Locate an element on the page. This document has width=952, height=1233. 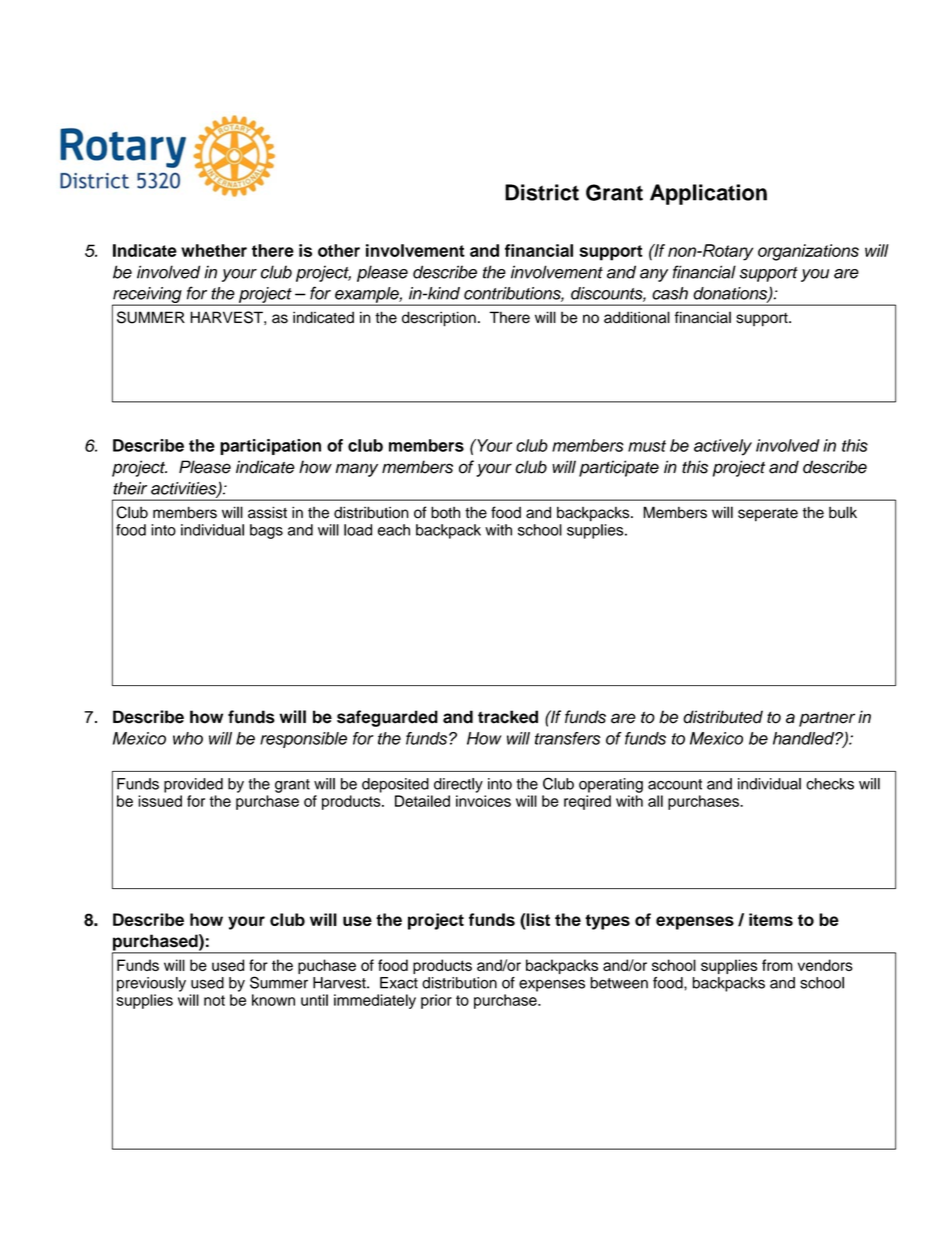
who is located at coordinates (188, 738).
